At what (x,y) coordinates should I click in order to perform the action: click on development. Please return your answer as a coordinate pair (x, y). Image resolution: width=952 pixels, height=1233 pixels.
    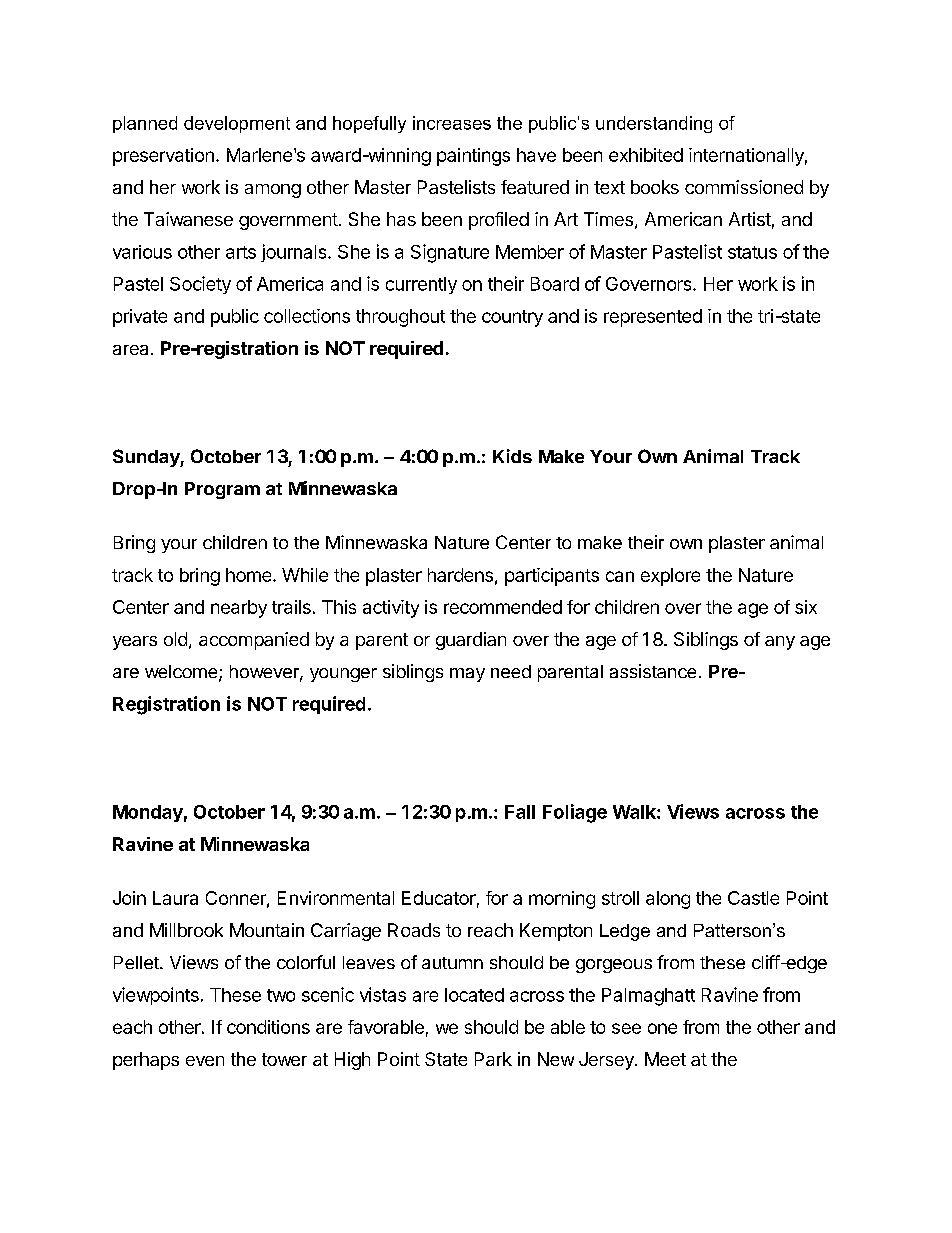
    Looking at the image, I should click on (237, 124).
